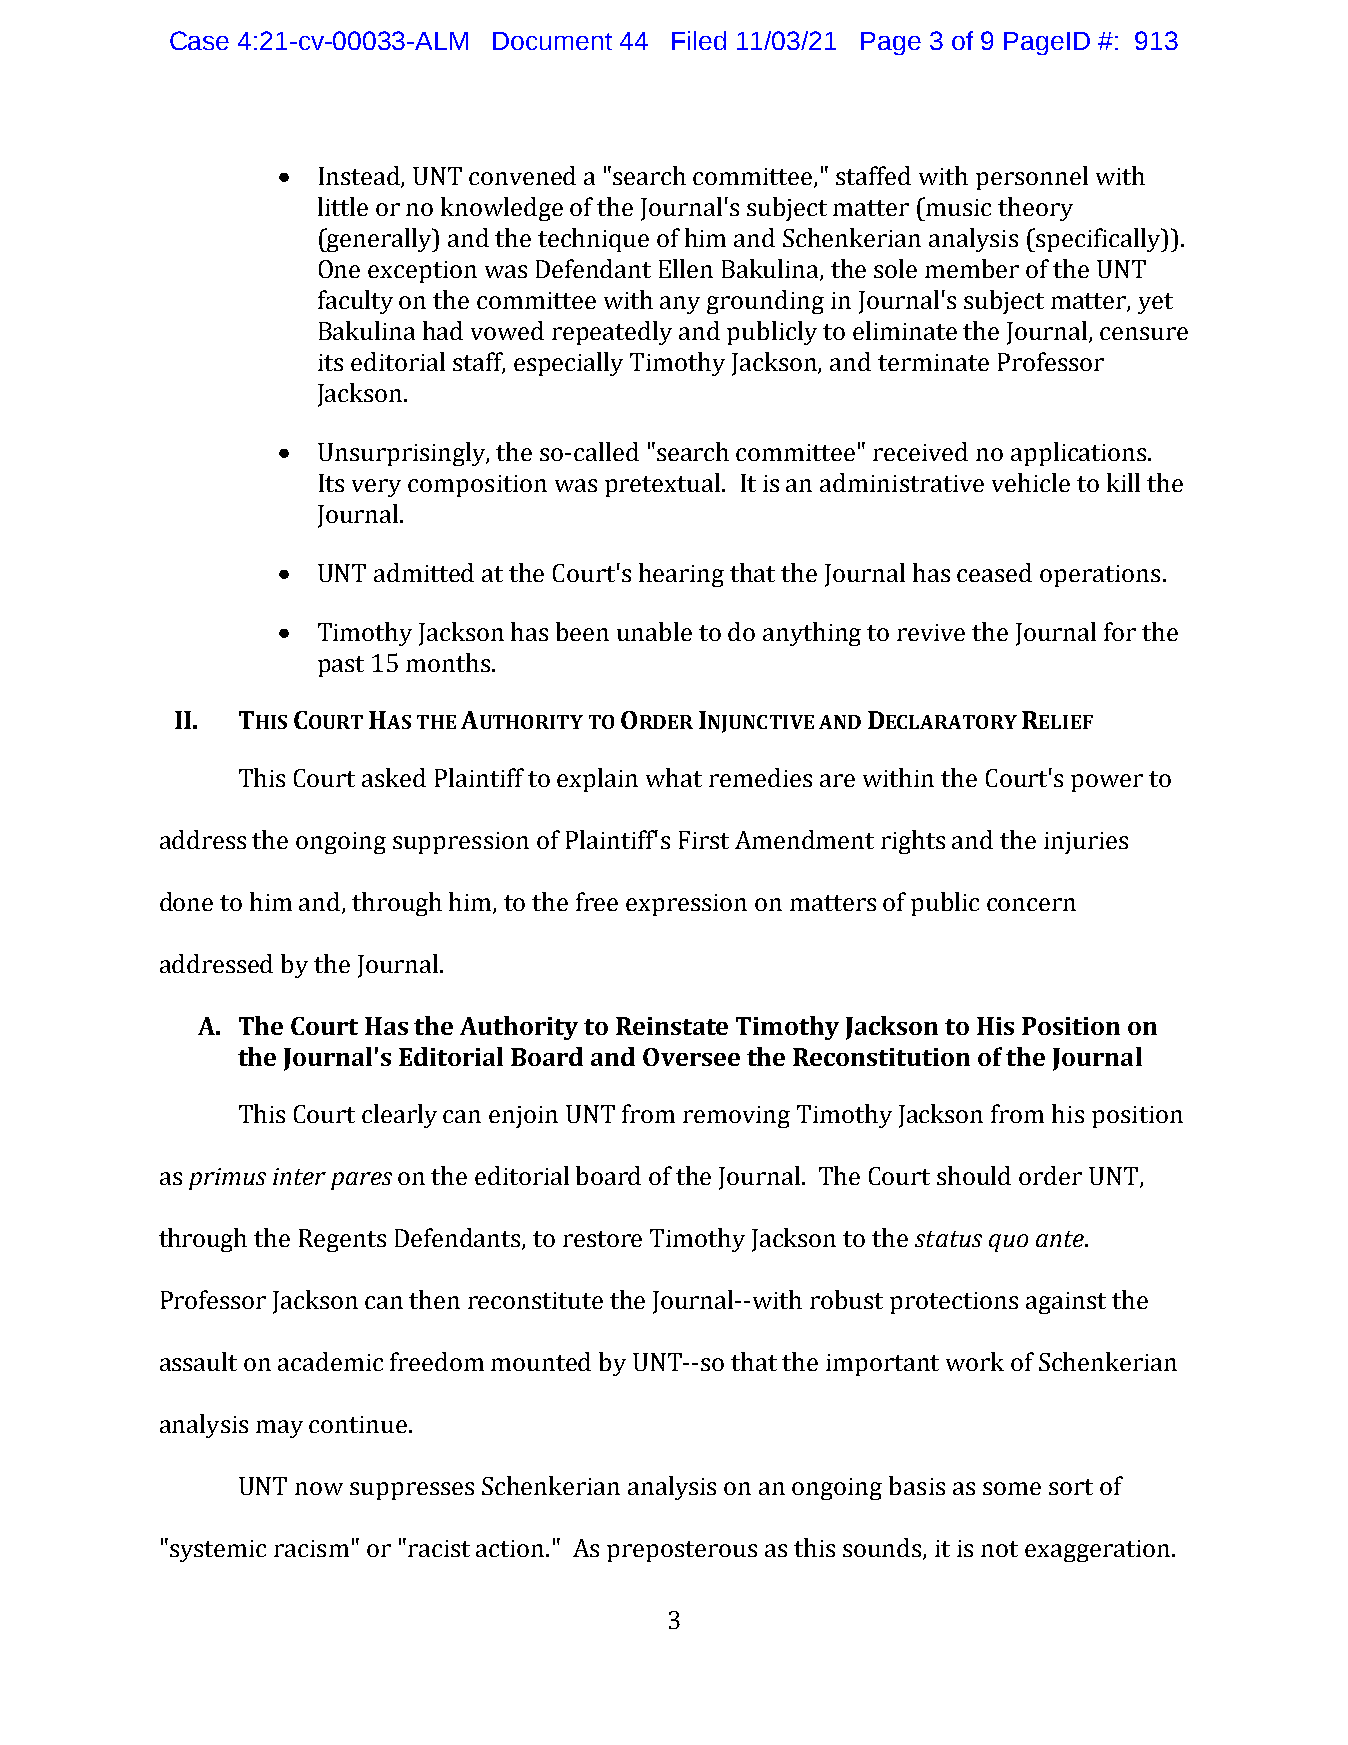 This page has height=1745, width=1348. Describe the element at coordinates (699, 40) in the page. I see `Filed` at that location.
